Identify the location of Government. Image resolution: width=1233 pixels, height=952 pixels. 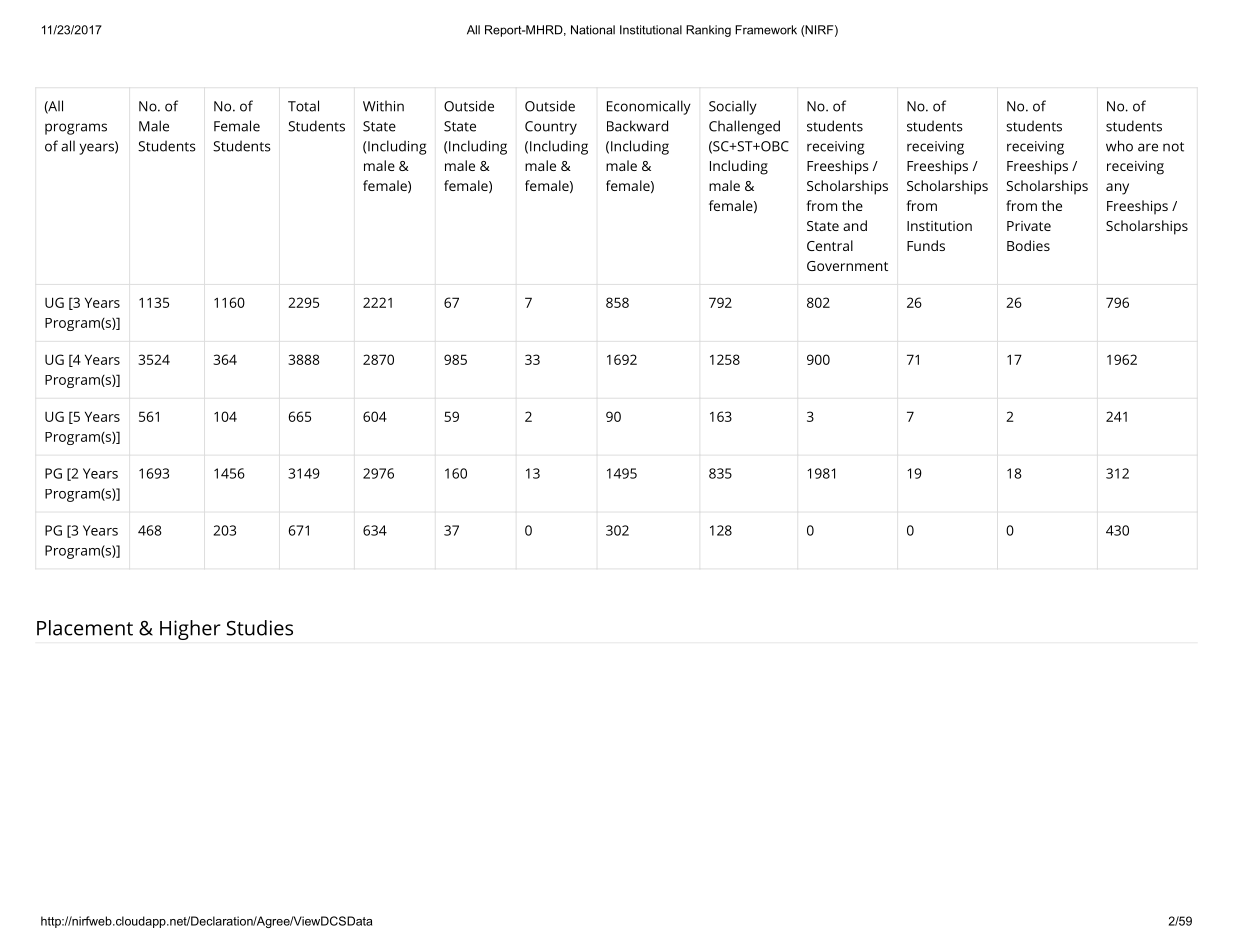
(847, 266).
